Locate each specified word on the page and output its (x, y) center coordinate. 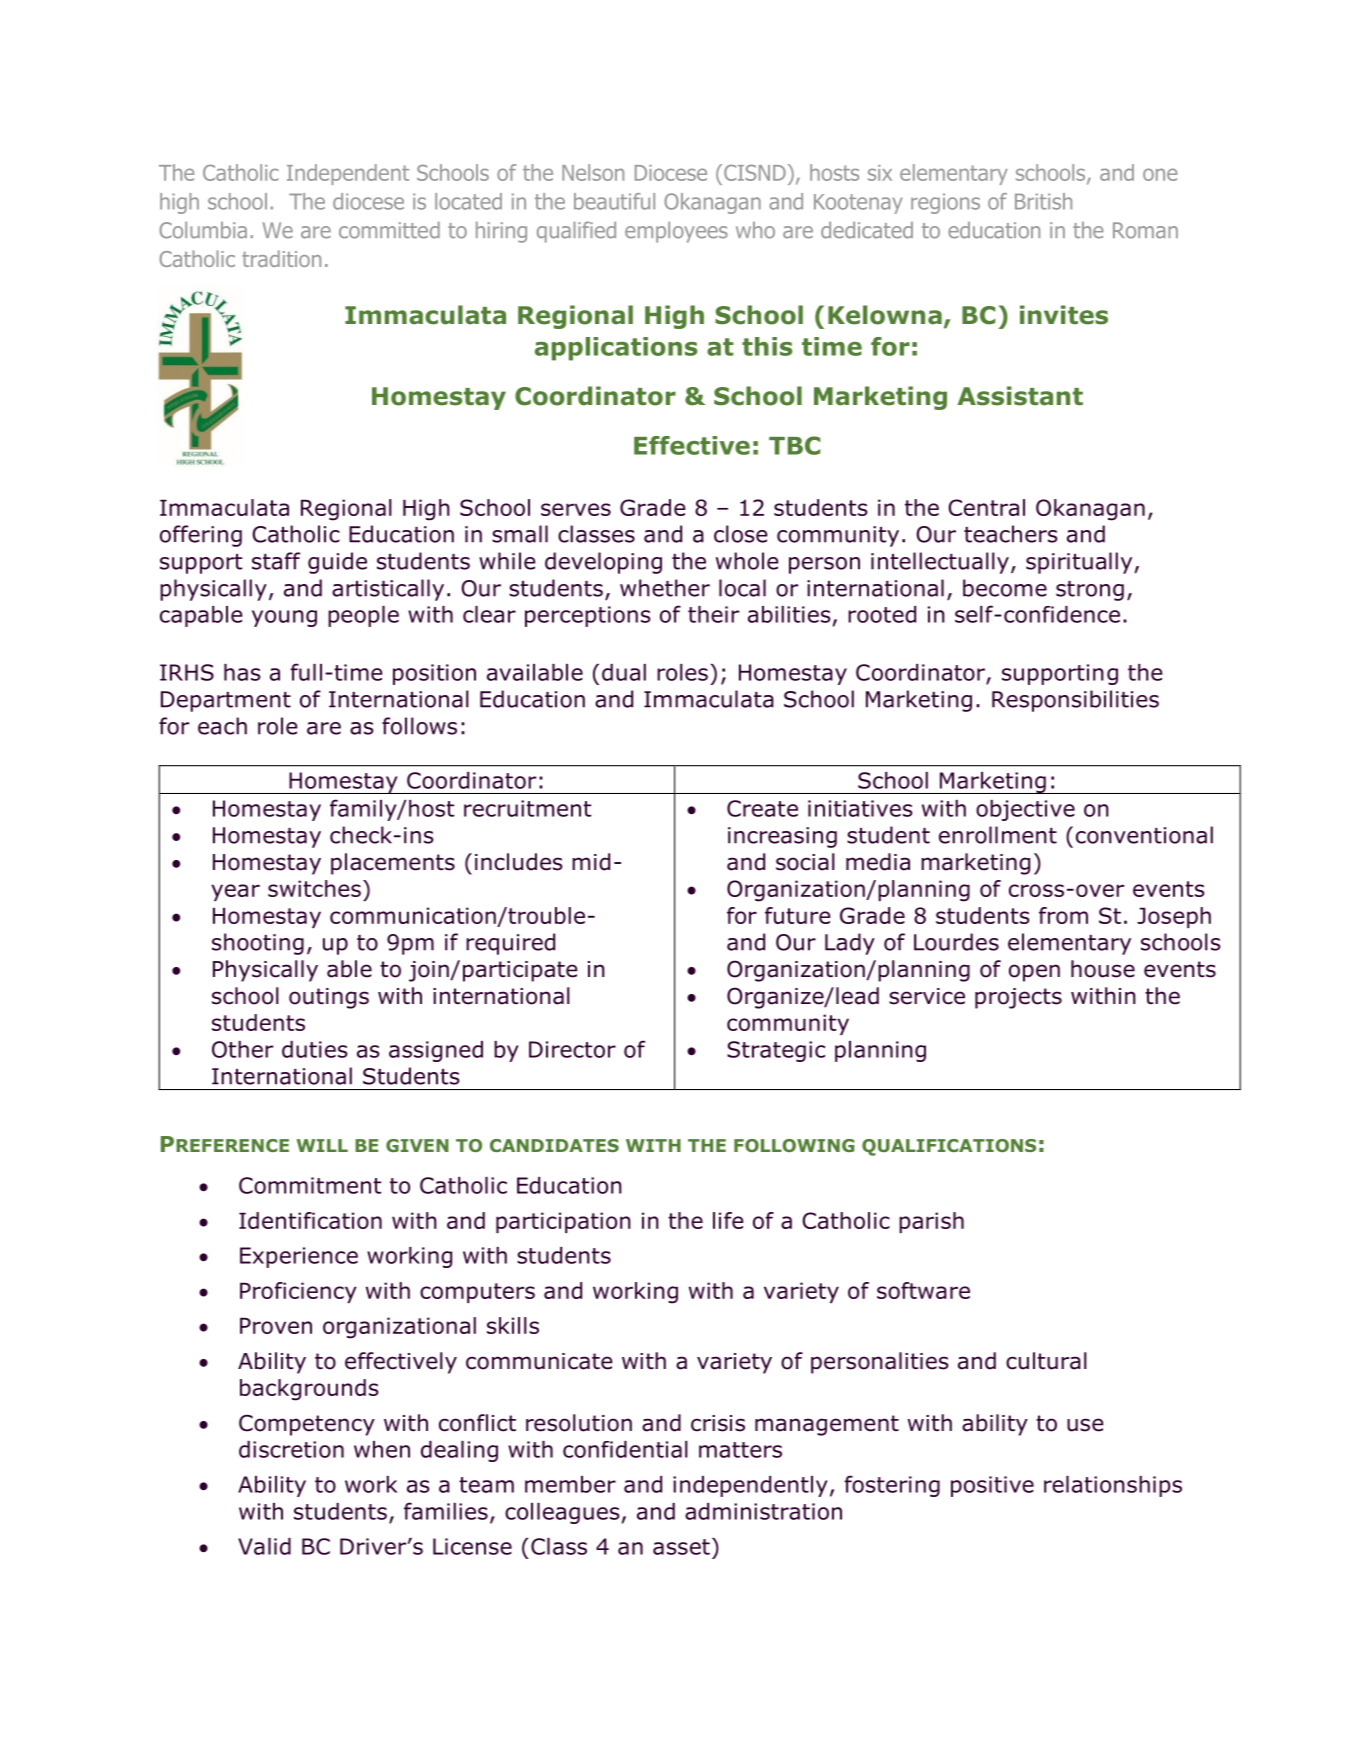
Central (986, 507)
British (1043, 201)
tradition (281, 258)
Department (226, 701)
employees (676, 232)
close (741, 534)
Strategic (776, 1051)
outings (329, 998)
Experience (299, 1257)
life (728, 1220)
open (1034, 973)
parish (931, 1222)
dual (624, 672)
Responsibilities (1075, 701)
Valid (264, 1546)
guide (337, 563)
